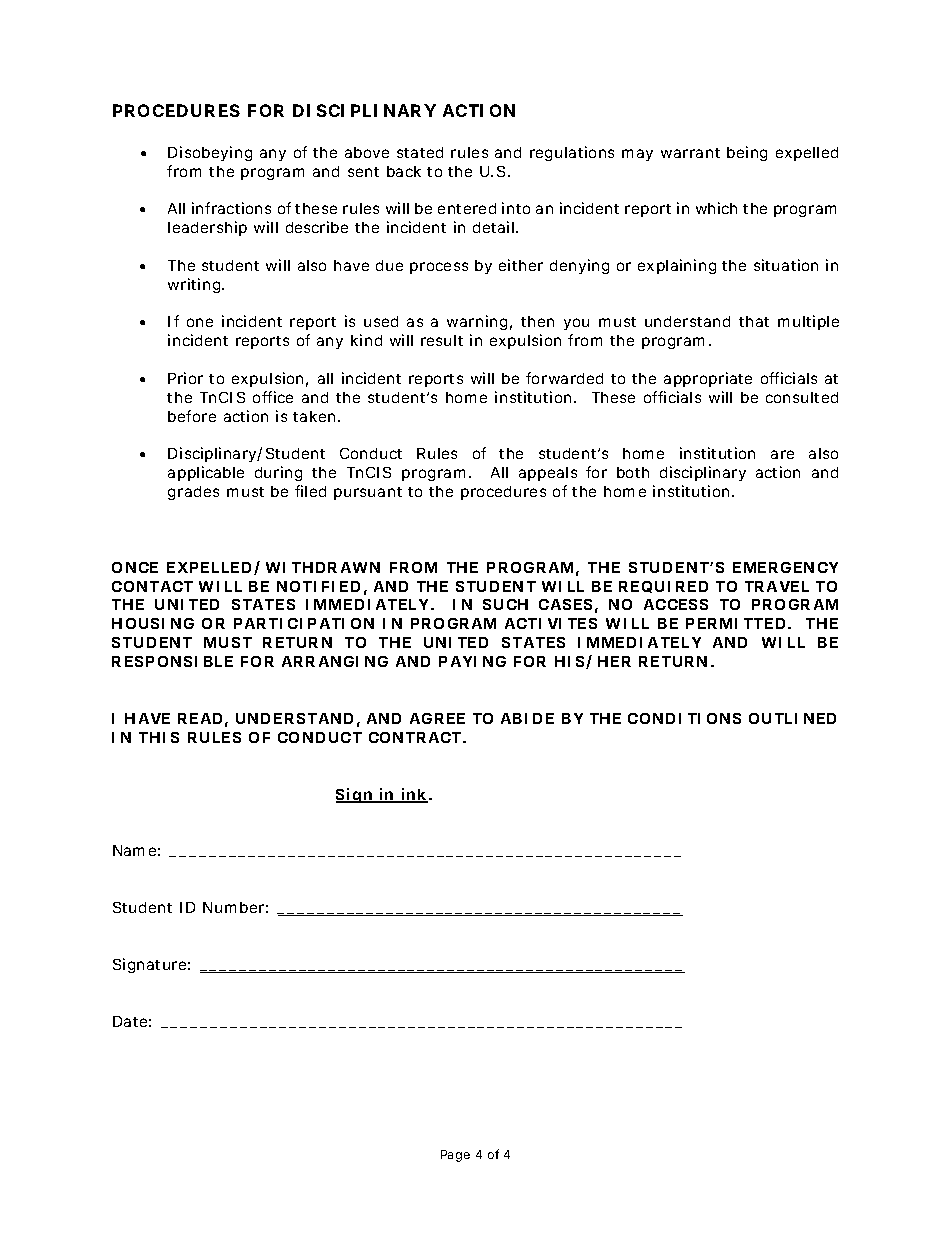 This image has height=1233, width=952. What do you see at coordinates (472, 661) in the image?
I see `PAYING` at bounding box center [472, 661].
